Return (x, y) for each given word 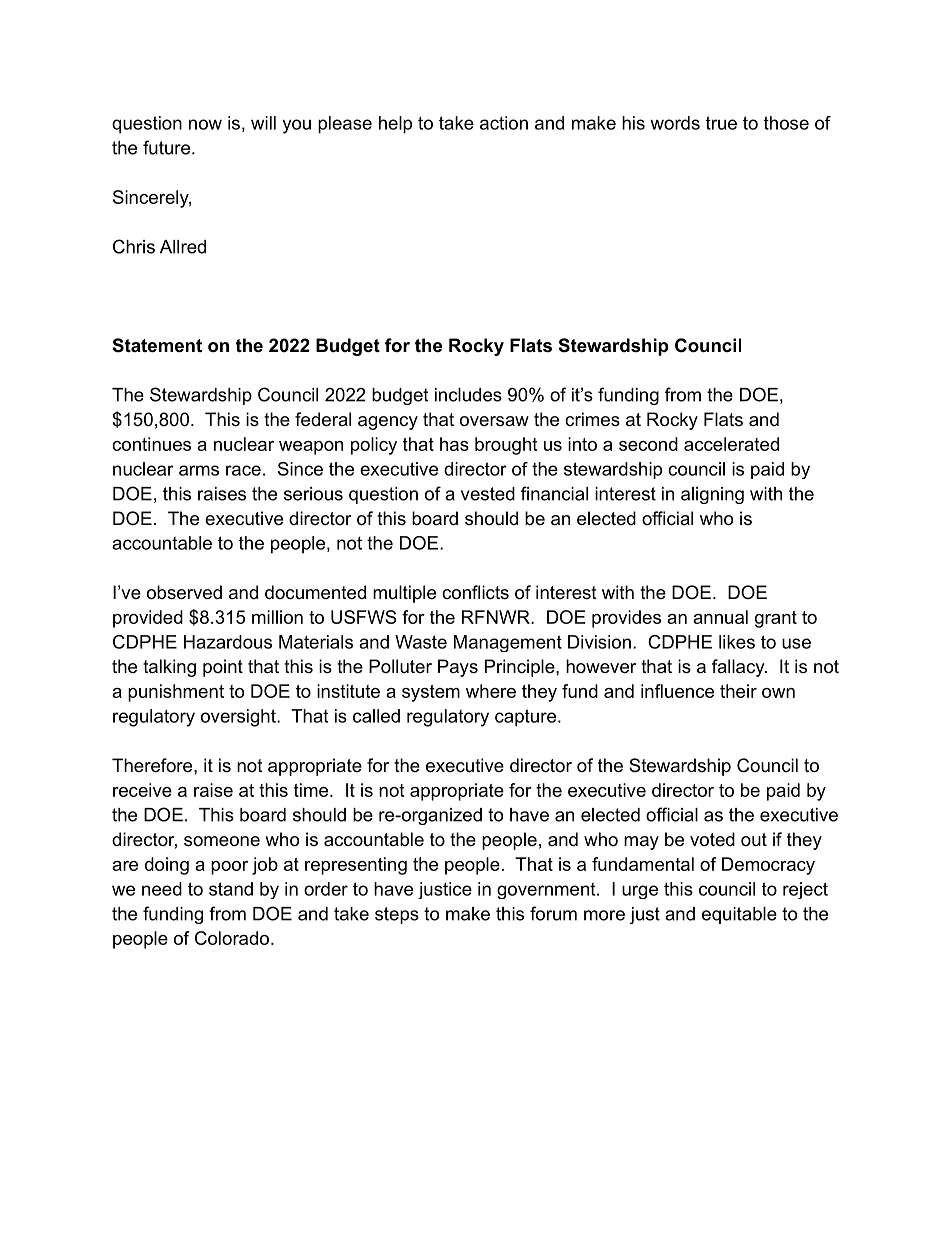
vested (488, 494)
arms (199, 470)
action (504, 123)
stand (231, 889)
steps (397, 915)
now (205, 124)
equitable (739, 915)
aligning (712, 495)
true (721, 123)
